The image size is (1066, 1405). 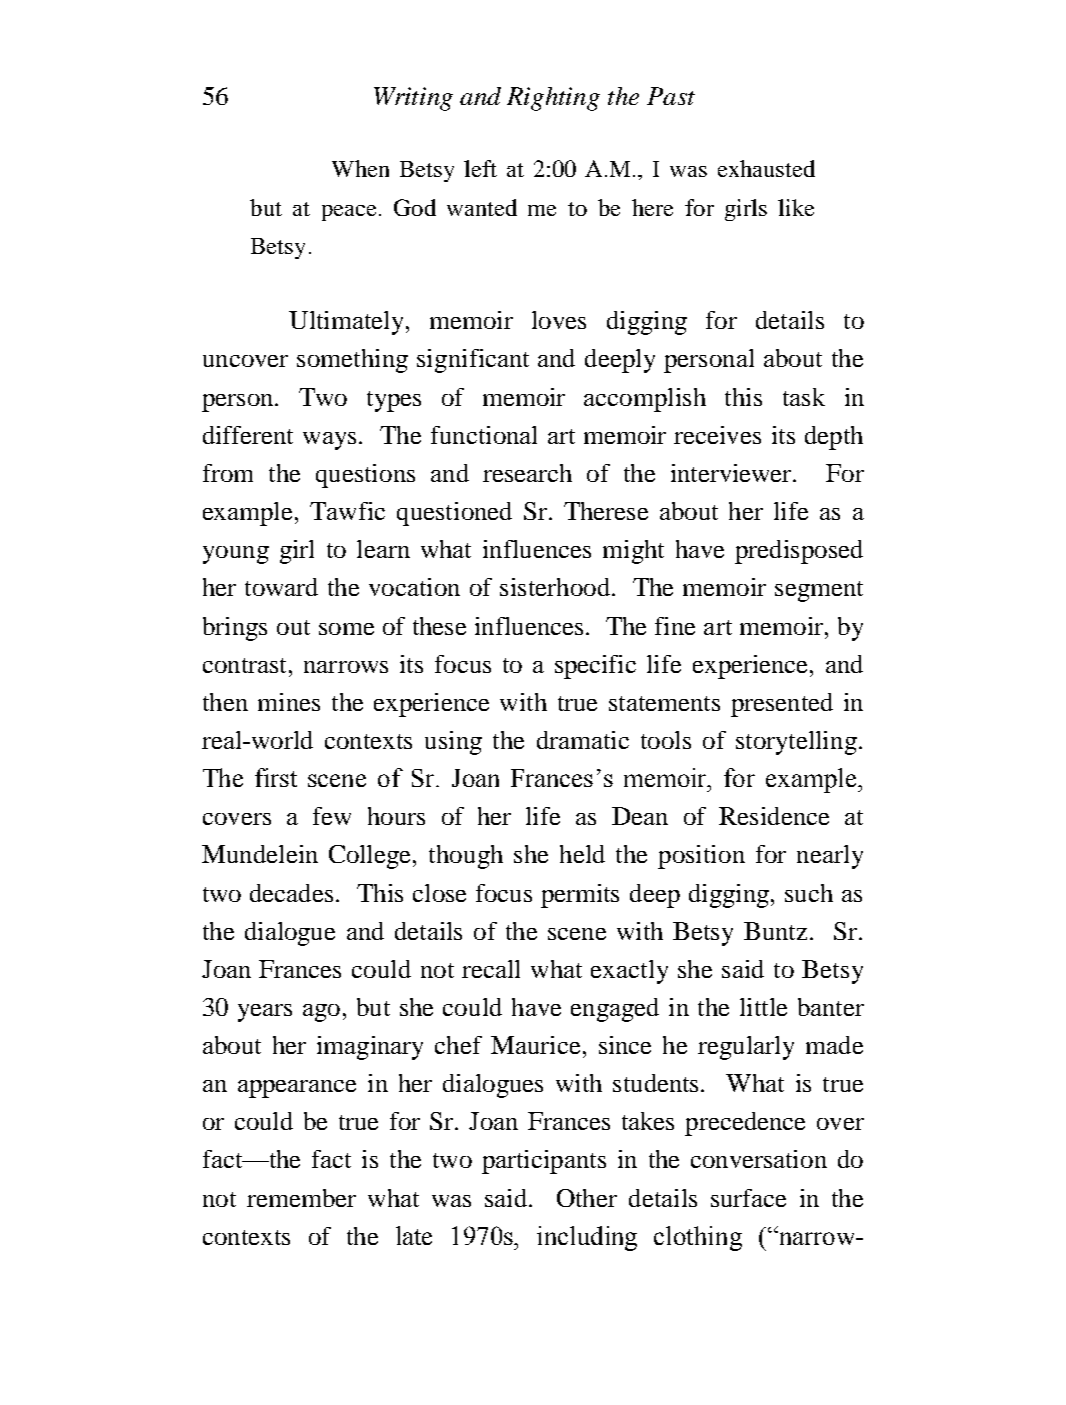 I want to click on exhausted, so click(x=766, y=168).
